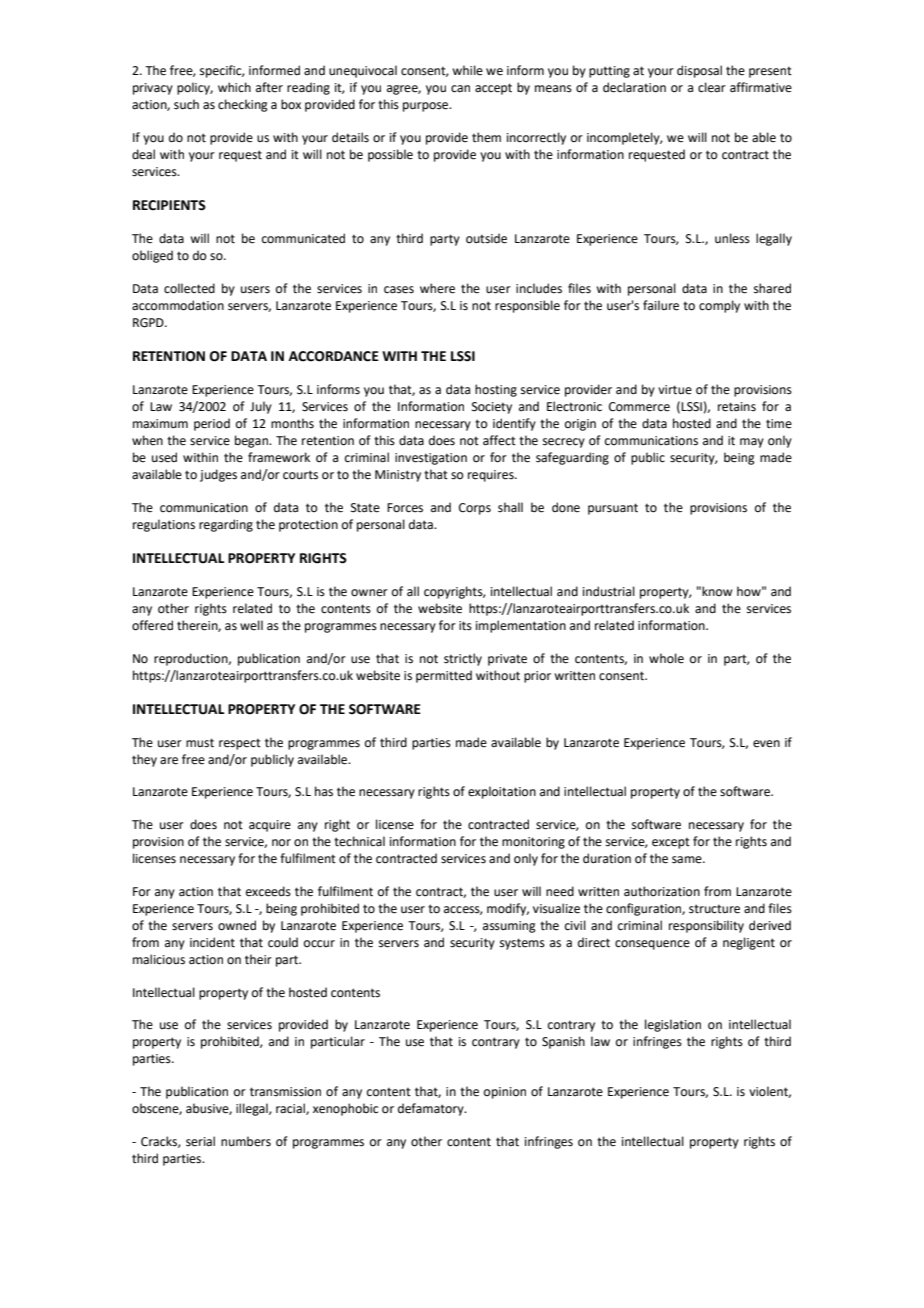  Describe the element at coordinates (460, 89) in the screenshot. I see `can` at that location.
